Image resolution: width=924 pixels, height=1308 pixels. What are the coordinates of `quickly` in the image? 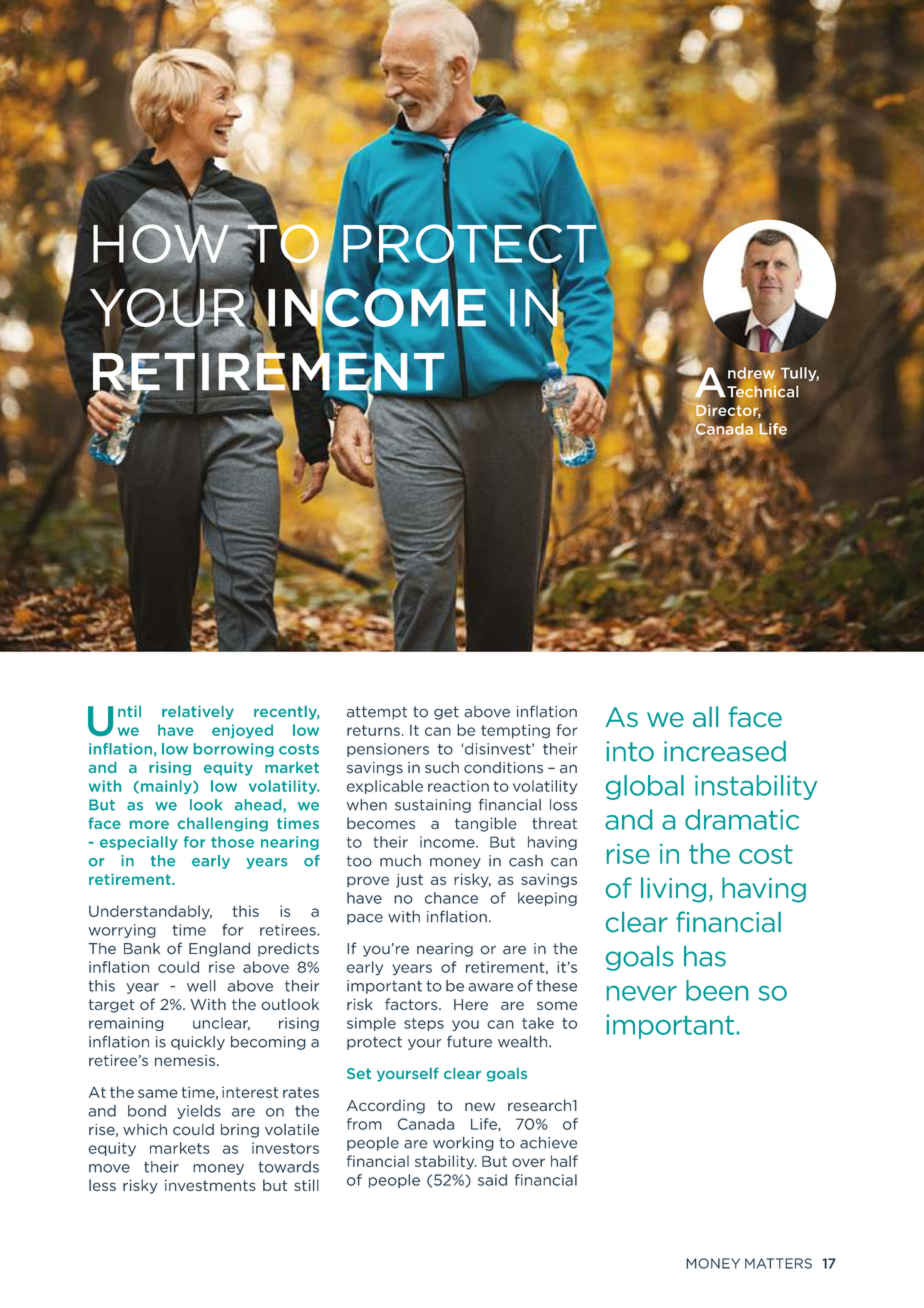 It's located at (198, 1043).
